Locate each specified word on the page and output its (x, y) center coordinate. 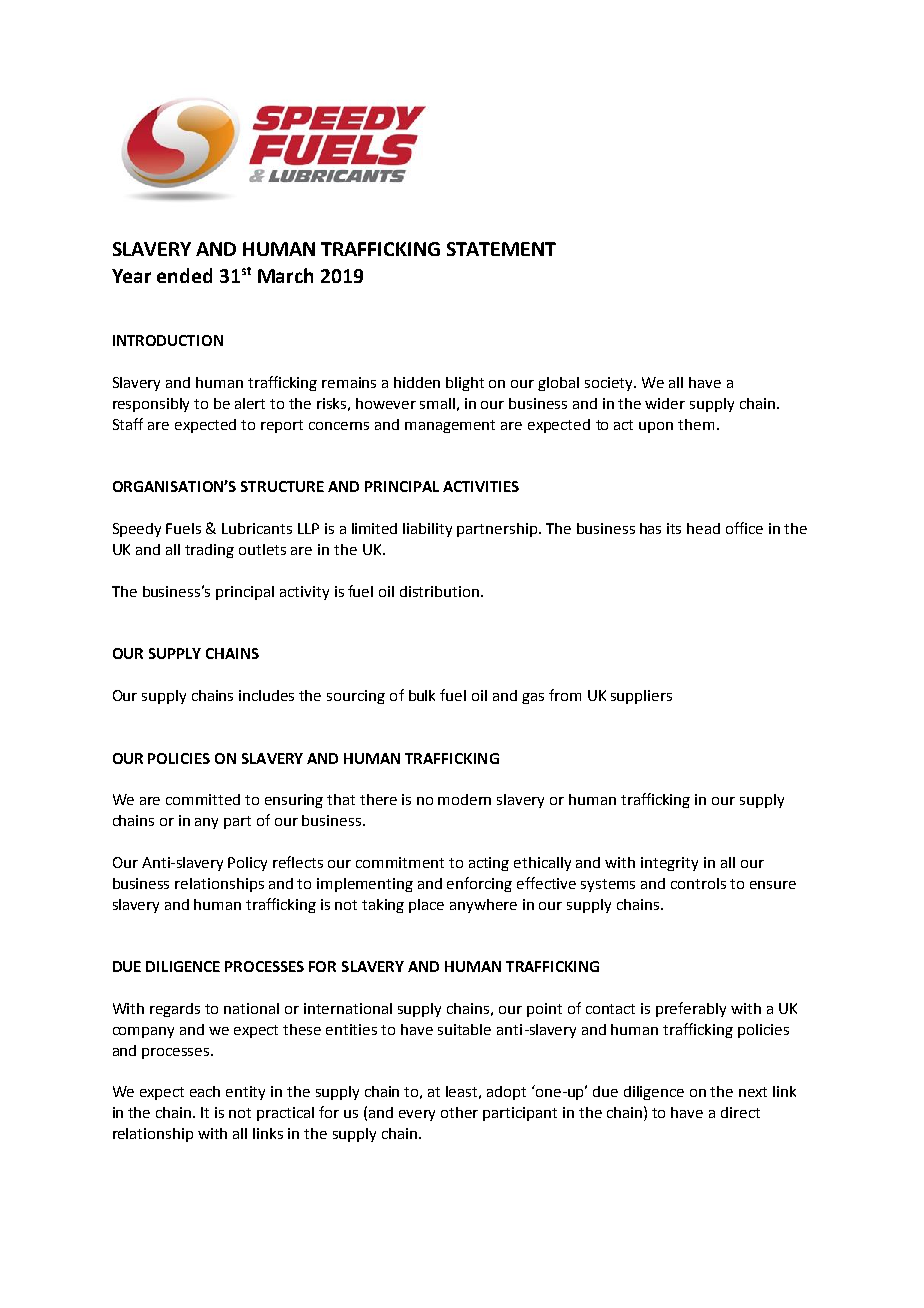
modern (464, 799)
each (205, 1091)
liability (427, 530)
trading (209, 551)
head (703, 528)
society (610, 384)
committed (203, 799)
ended (184, 275)
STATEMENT (501, 249)
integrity (669, 864)
